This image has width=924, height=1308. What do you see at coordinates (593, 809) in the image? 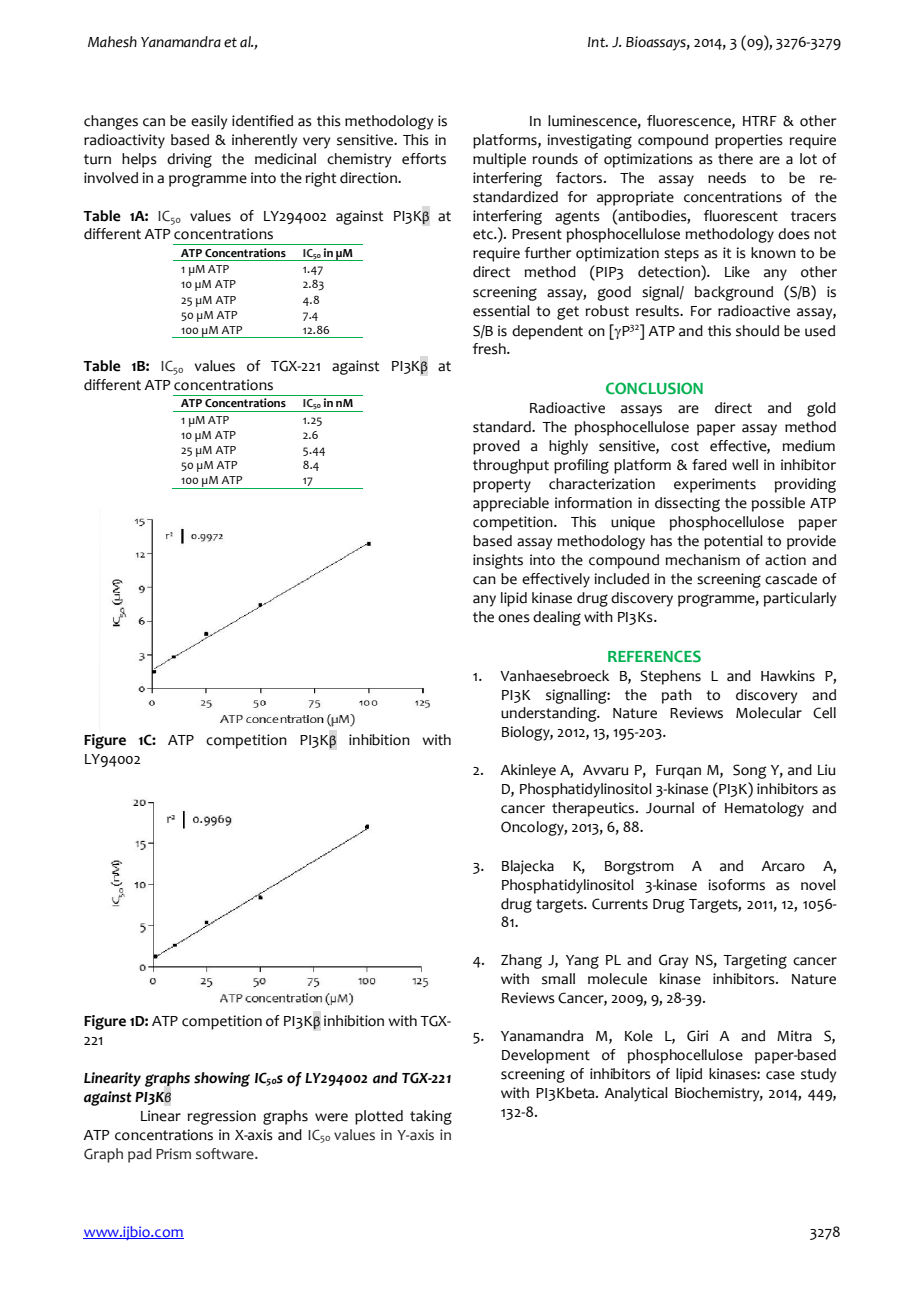
I see `therapeutics` at bounding box center [593, 809].
